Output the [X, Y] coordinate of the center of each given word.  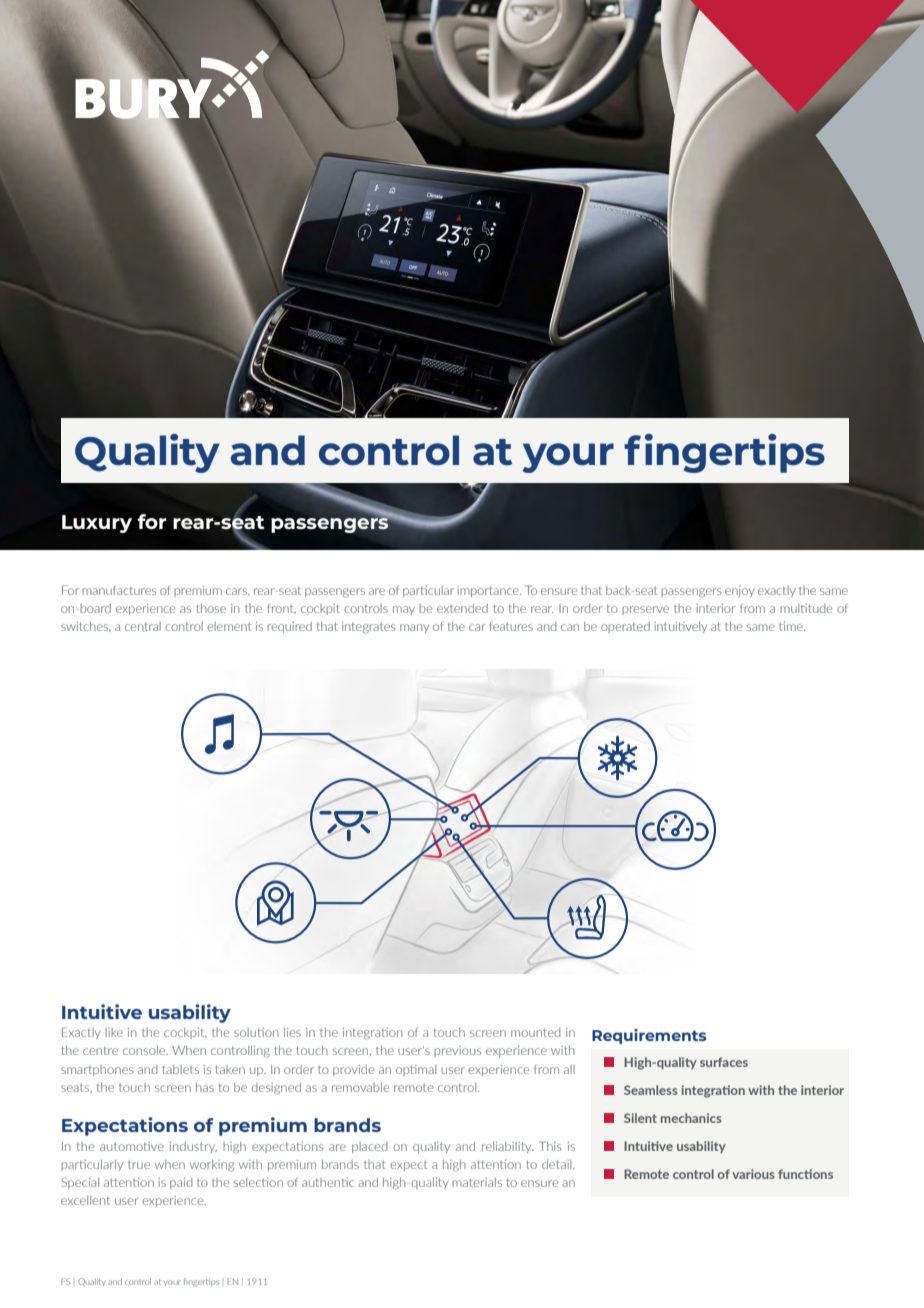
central [143, 626]
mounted [535, 1032]
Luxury [97, 524]
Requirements [649, 1036]
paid [181, 1183]
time [792, 626]
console [145, 1050]
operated [625, 627]
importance [489, 591]
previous [458, 1051]
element [229, 626]
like [114, 1032]
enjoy [740, 591]
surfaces [724, 1062]
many [414, 628]
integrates [369, 627]
